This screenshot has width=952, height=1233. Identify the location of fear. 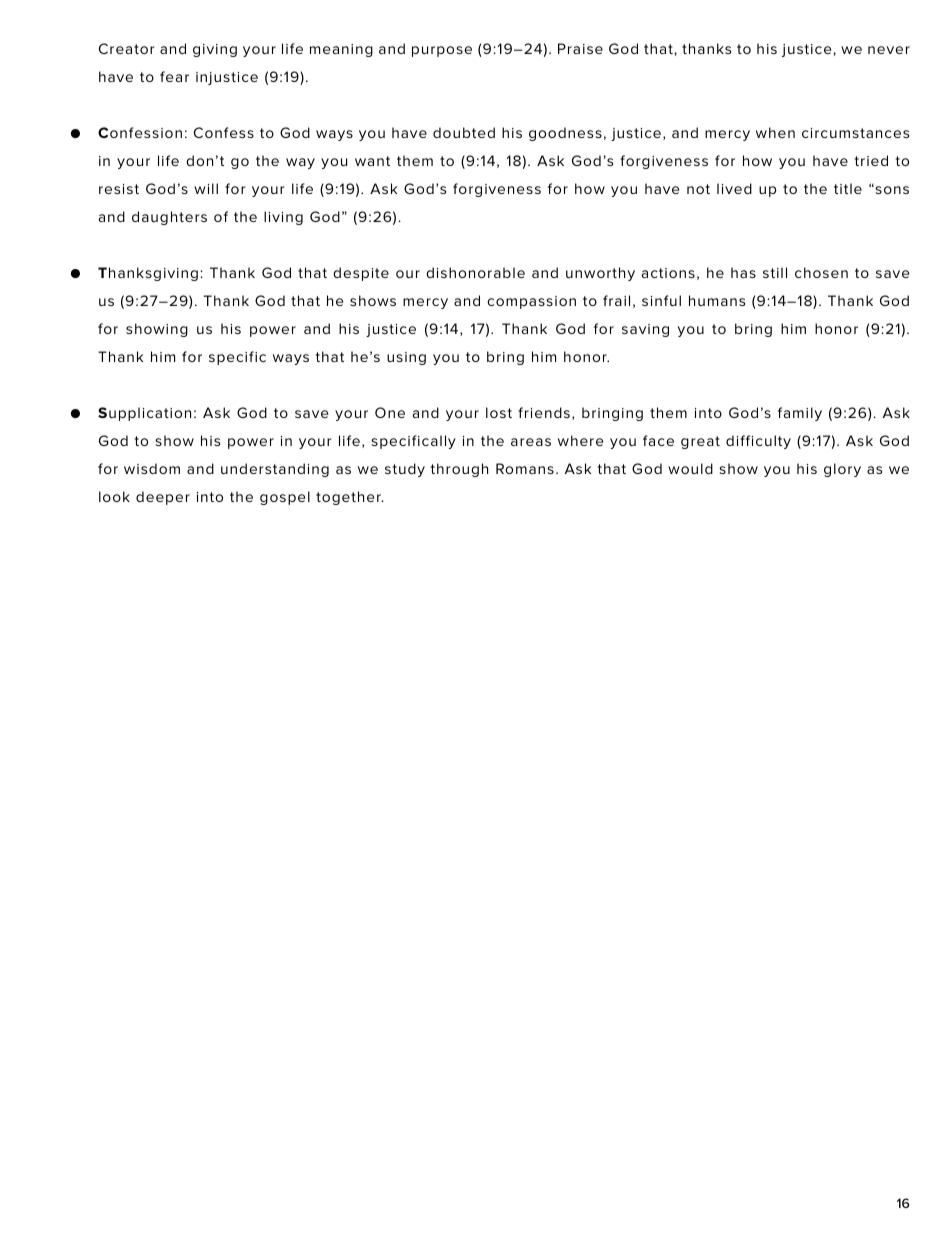
(174, 76).
